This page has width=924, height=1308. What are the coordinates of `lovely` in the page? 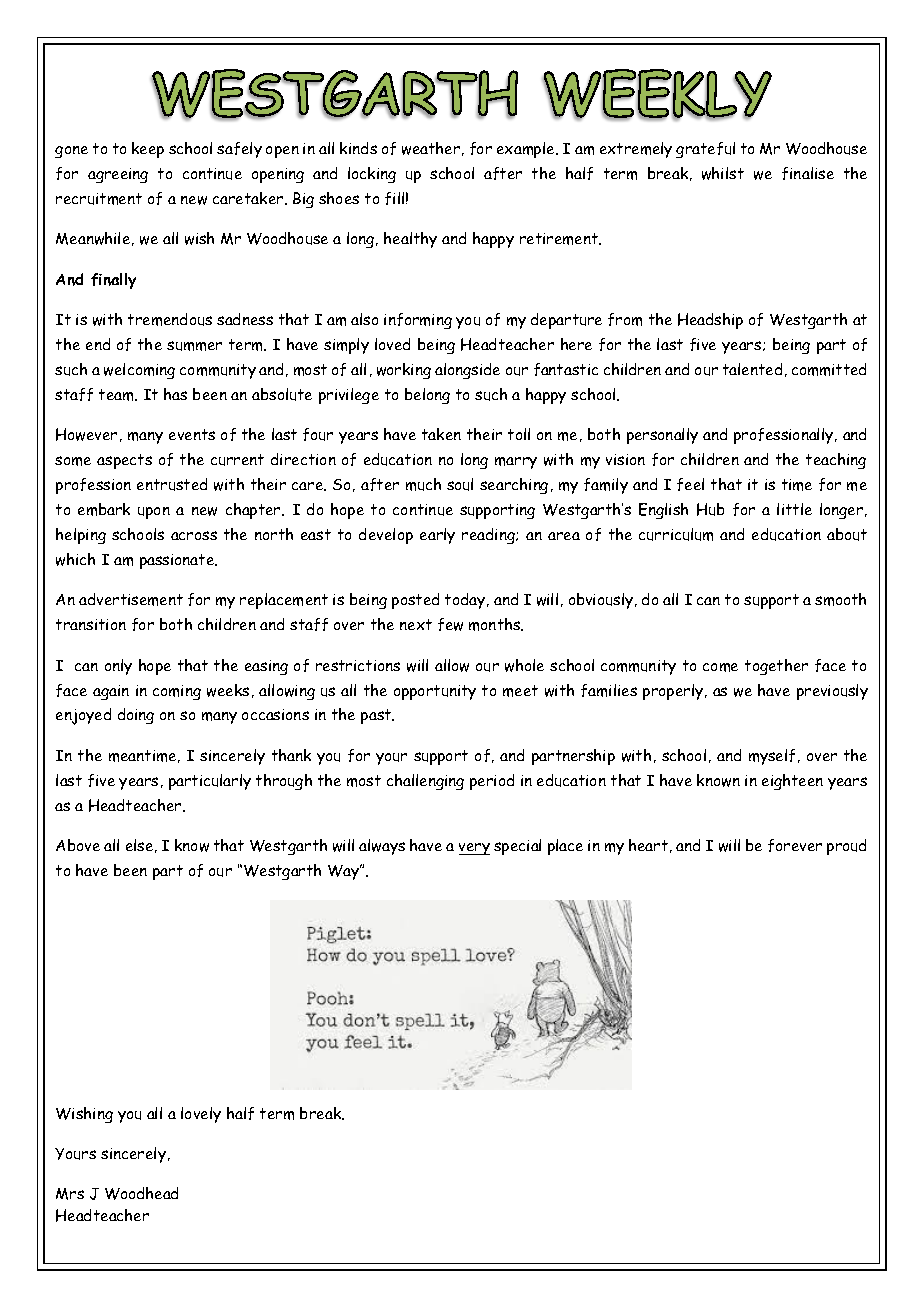 It's located at (201, 1115).
